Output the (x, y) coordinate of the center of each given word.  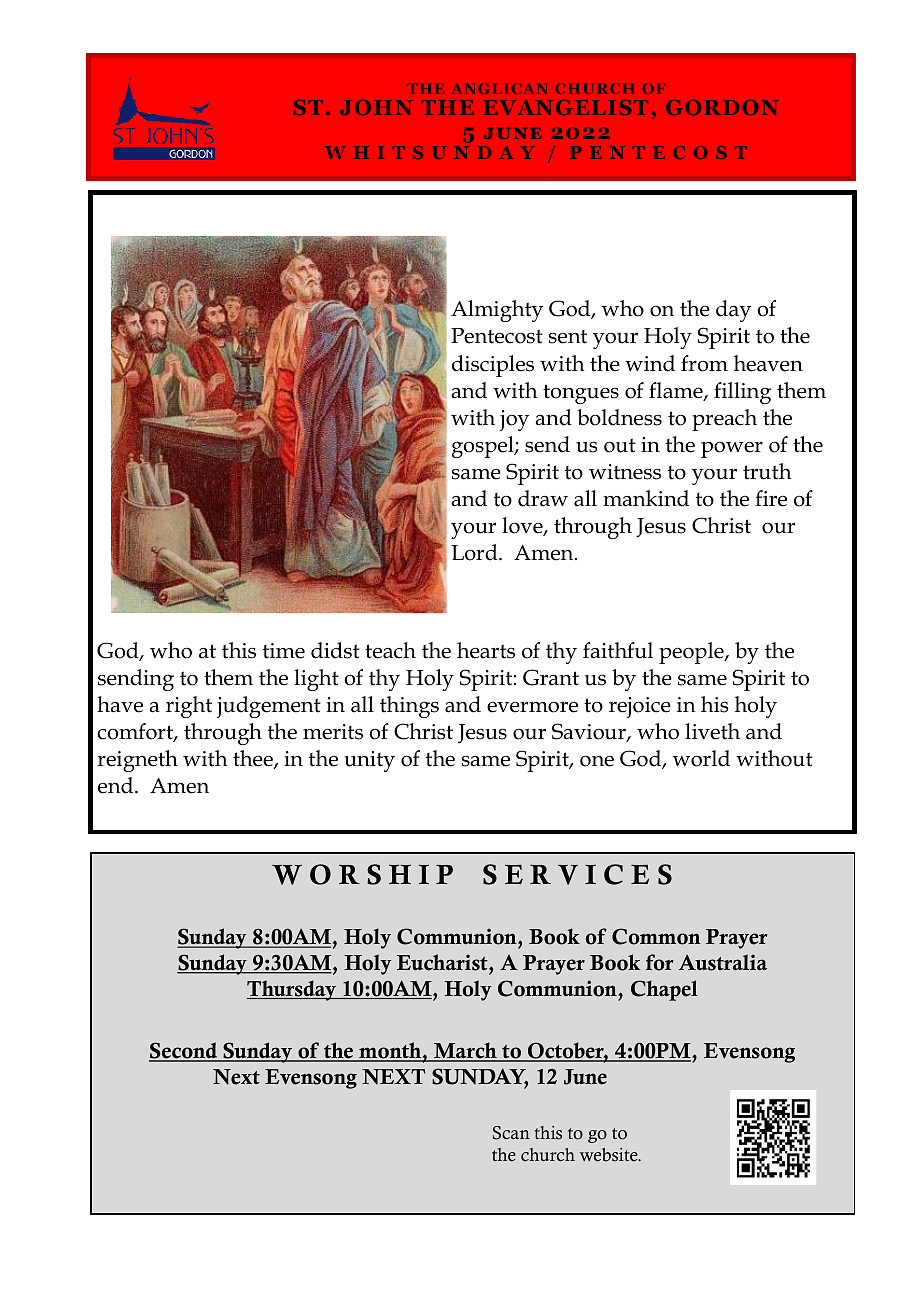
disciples (493, 366)
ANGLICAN (499, 88)
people (692, 653)
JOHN (376, 107)
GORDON (722, 107)
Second (184, 1052)
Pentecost (497, 336)
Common (656, 936)
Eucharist (443, 962)
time (284, 651)
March (465, 1052)
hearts (486, 650)
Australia (723, 962)
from (704, 363)
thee (254, 759)
